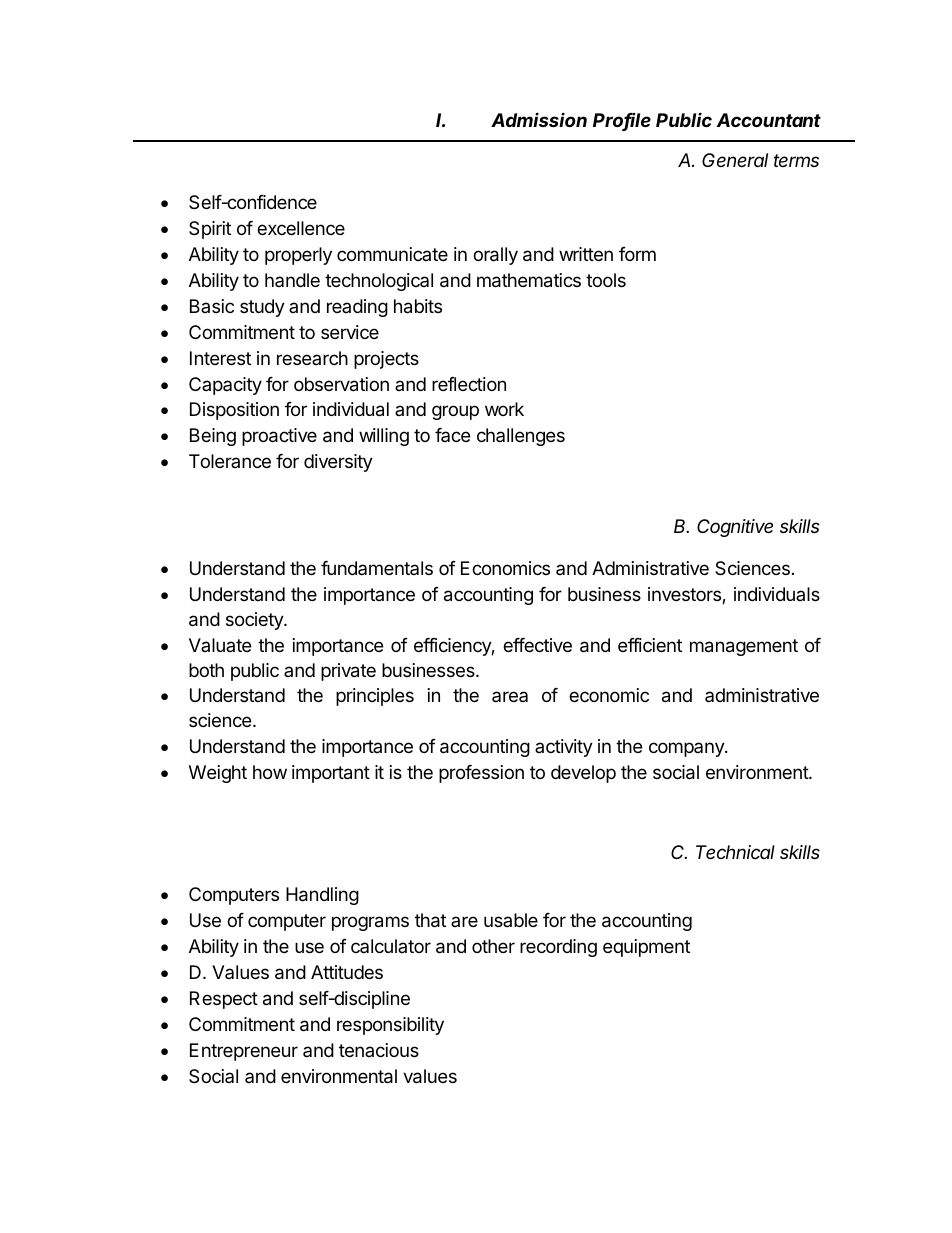 The width and height of the document is (952, 1233). Describe the element at coordinates (685, 595) in the document. I see `investors` at that location.
